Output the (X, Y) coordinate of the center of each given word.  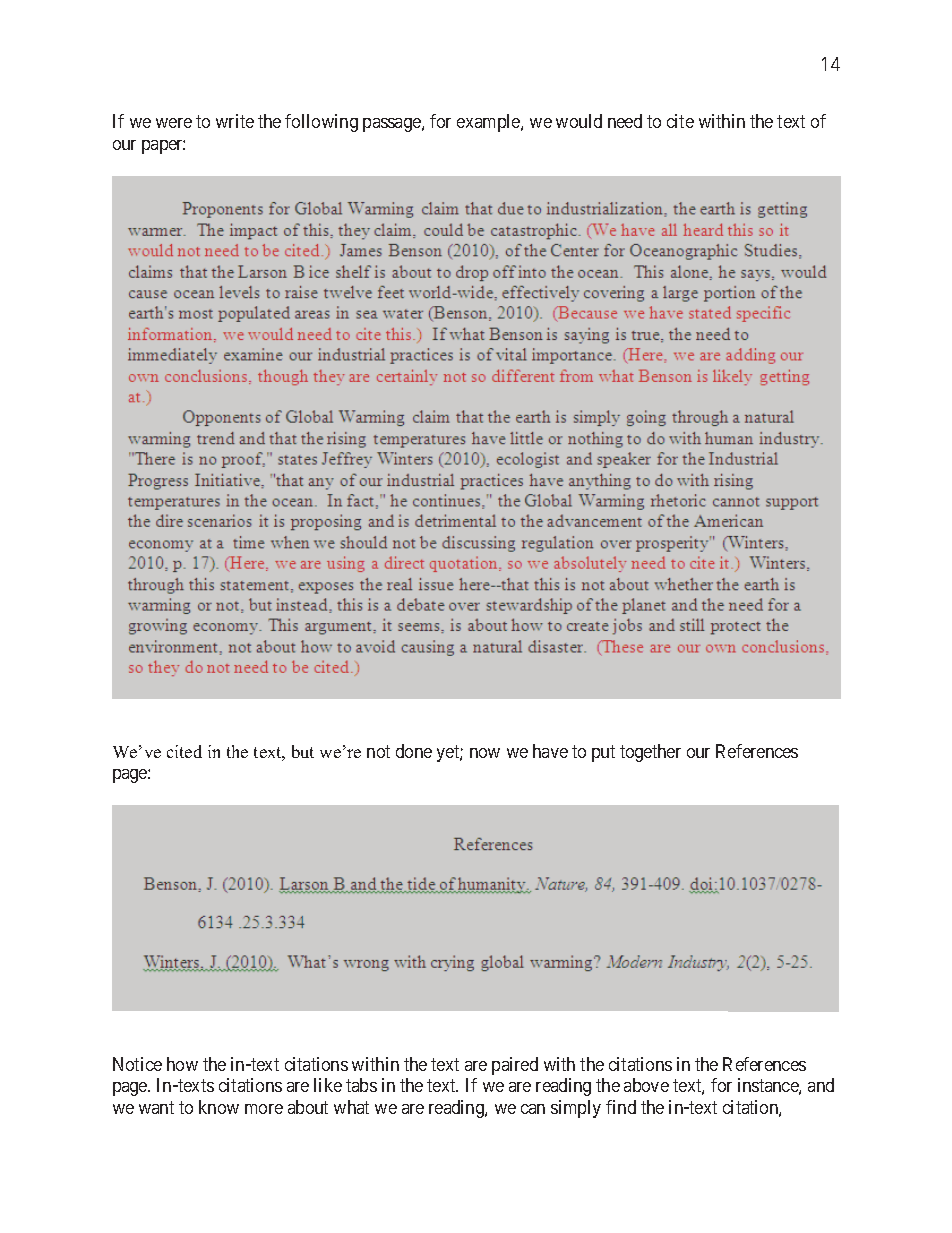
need (625, 121)
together (650, 753)
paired (515, 1066)
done (414, 751)
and (821, 1085)
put (603, 753)
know (219, 1107)
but (303, 751)
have (550, 751)
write (235, 121)
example (489, 123)
